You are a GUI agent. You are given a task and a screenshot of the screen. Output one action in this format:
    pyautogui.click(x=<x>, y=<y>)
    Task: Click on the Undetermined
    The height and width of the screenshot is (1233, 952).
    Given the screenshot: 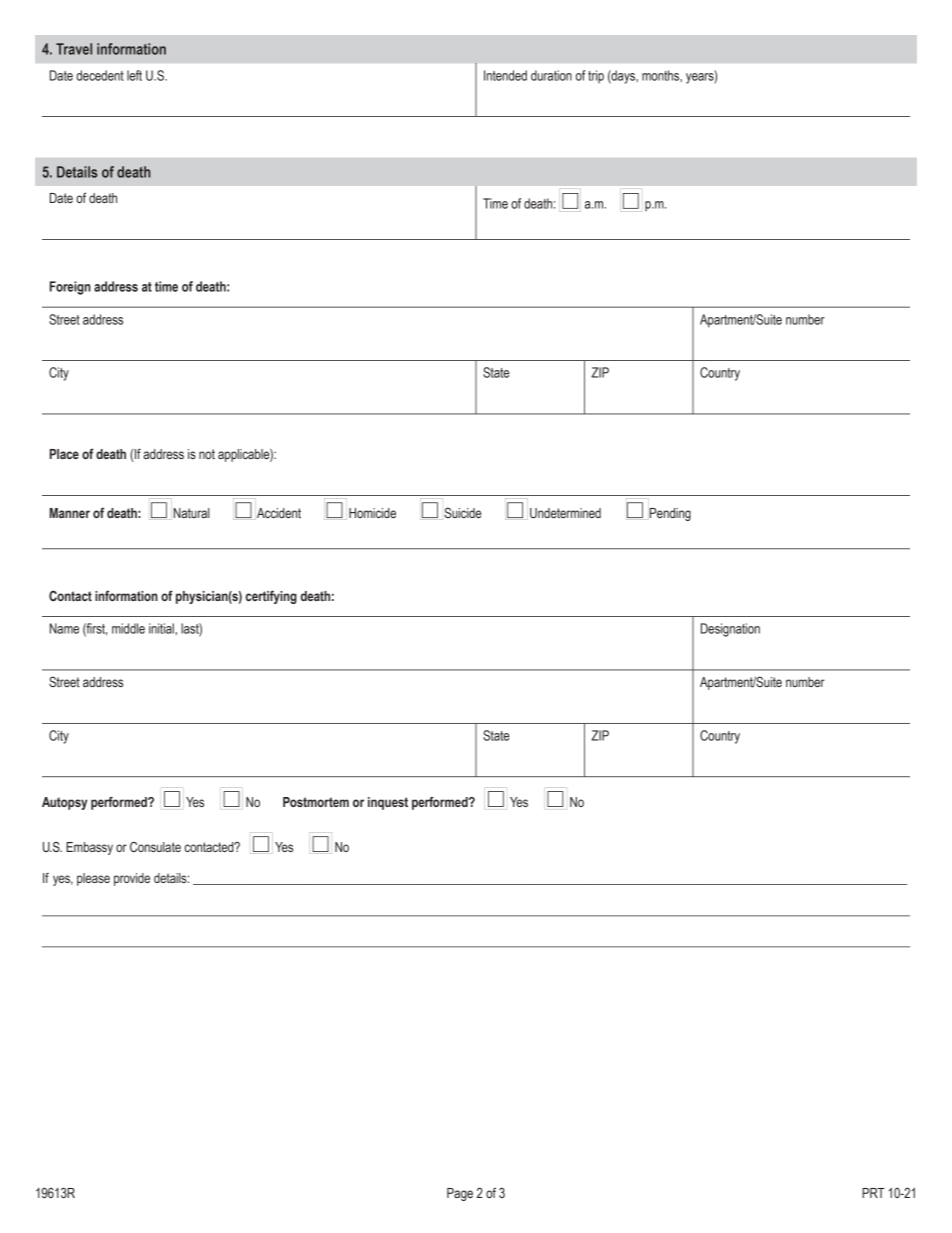 What is the action you would take?
    pyautogui.click(x=565, y=513)
